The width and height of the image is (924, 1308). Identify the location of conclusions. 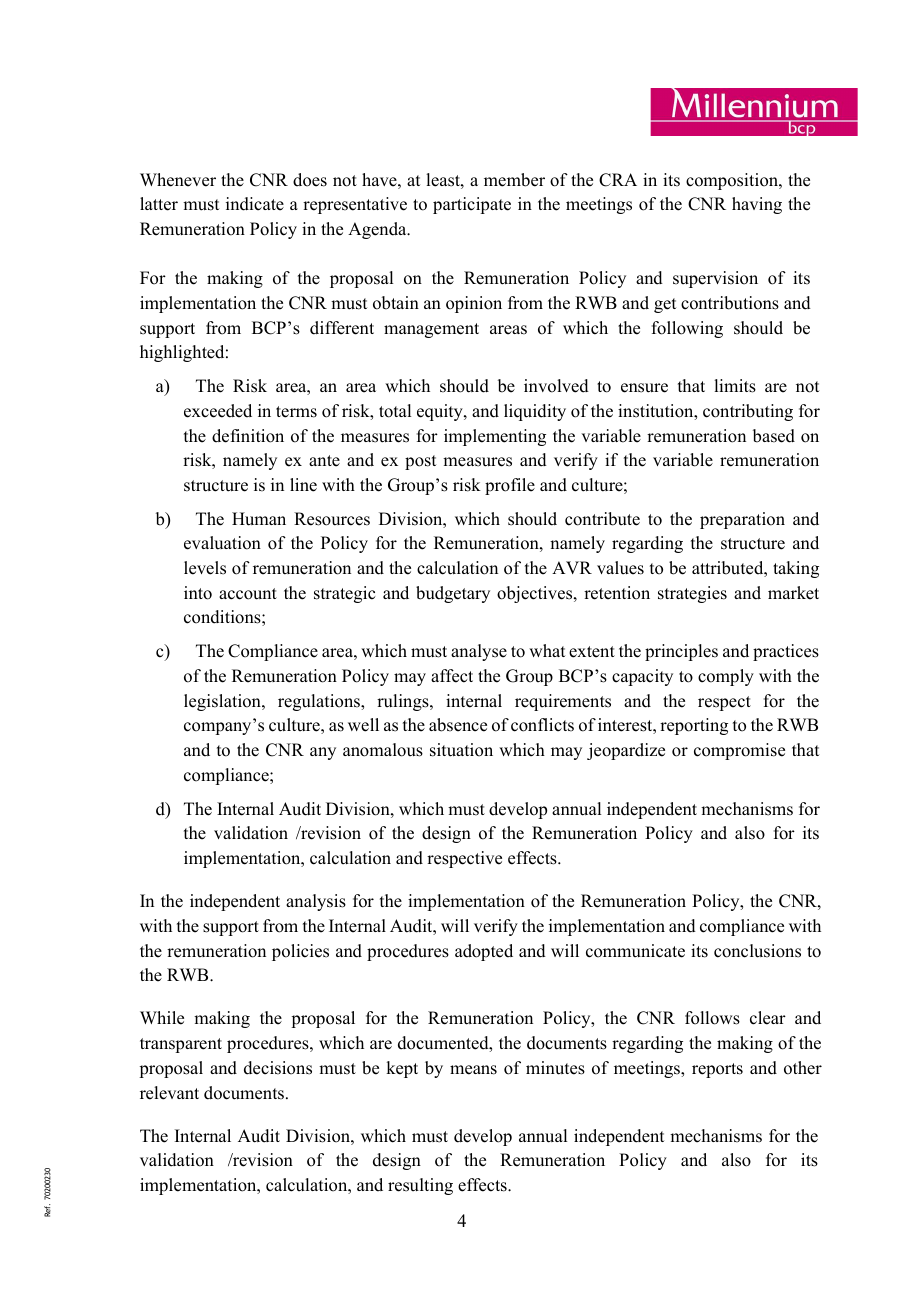
(757, 951).
